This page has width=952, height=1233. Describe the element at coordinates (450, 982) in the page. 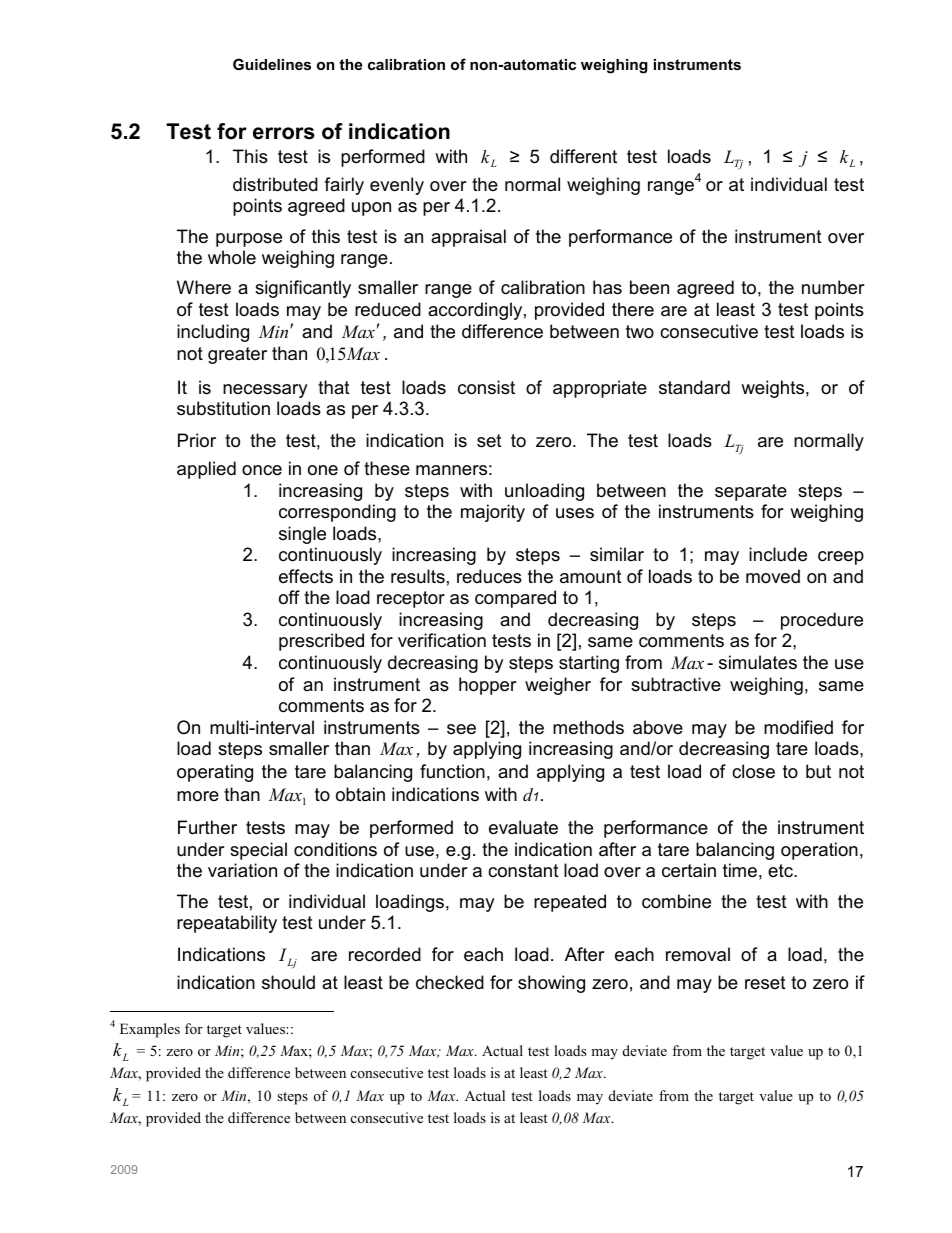

I see `checked` at that location.
